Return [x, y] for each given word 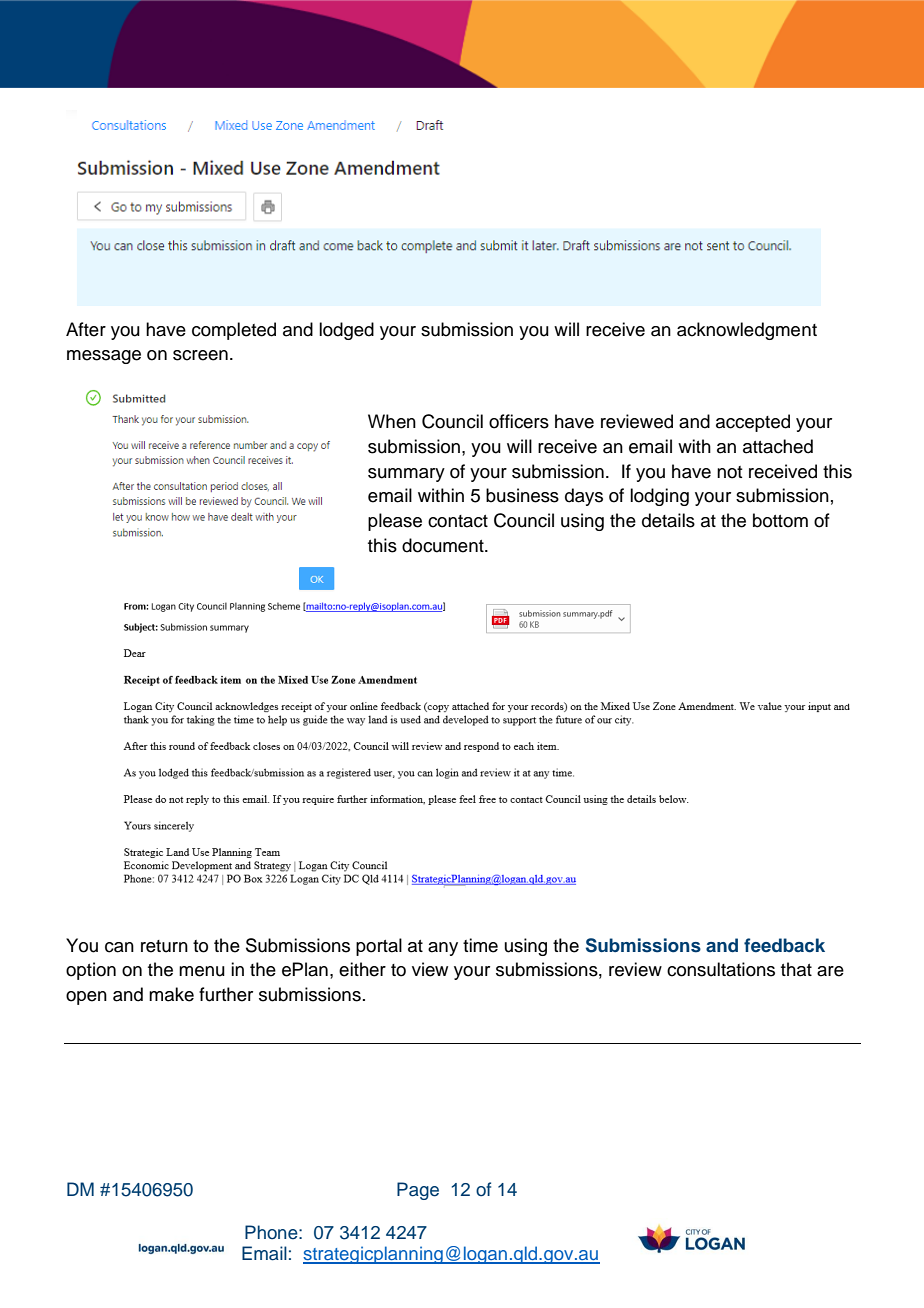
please [395, 522]
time [480, 945]
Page [418, 1191]
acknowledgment [747, 331]
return [164, 946]
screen [200, 355]
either [362, 969]
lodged [346, 331]
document [444, 545]
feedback [784, 945]
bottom [780, 520]
